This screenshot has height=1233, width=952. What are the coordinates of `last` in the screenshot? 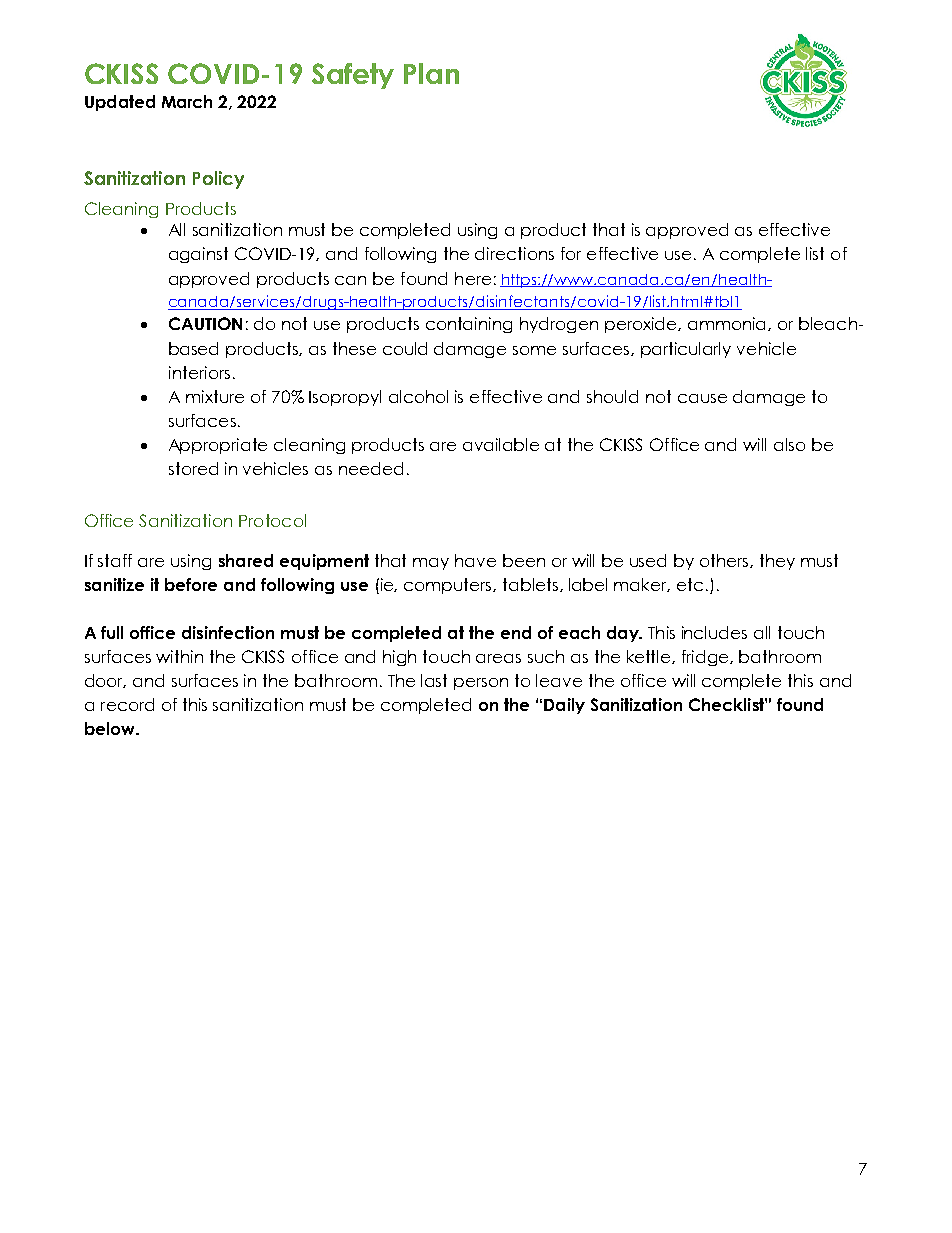 It's located at (434, 680).
